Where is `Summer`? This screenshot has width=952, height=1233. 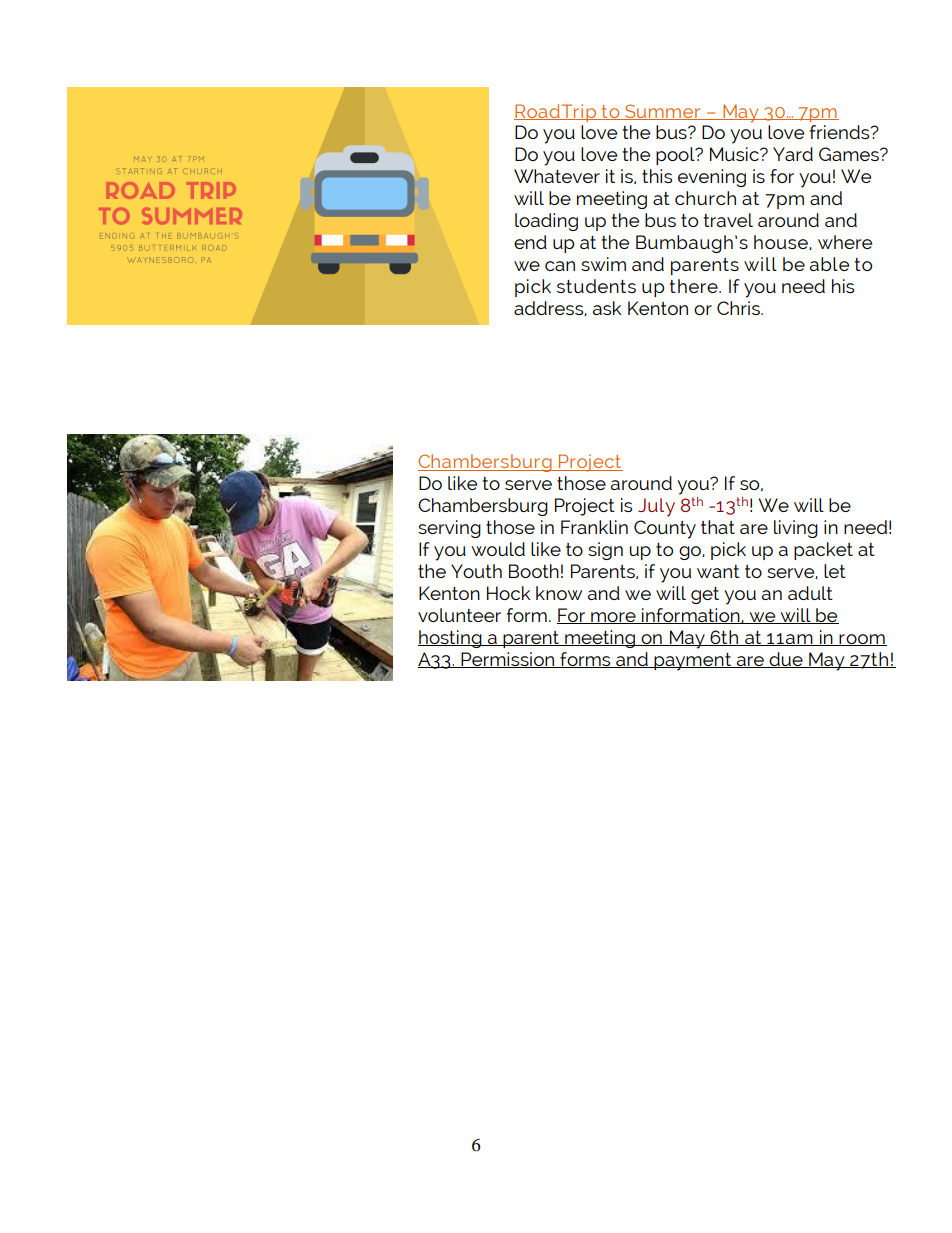
Summer is located at coordinates (663, 112).
